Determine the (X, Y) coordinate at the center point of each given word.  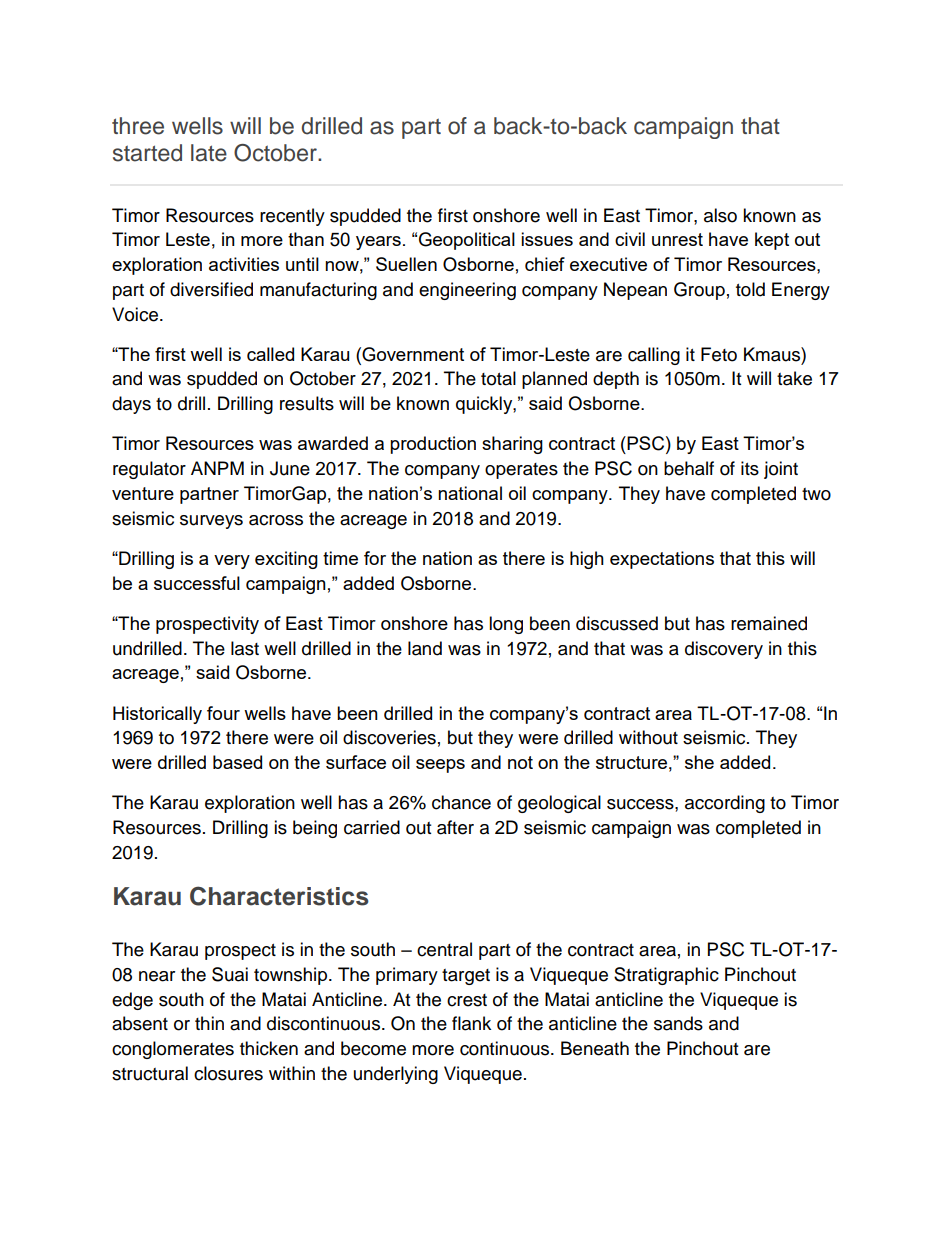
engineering (467, 291)
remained (769, 623)
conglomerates (173, 1050)
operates (521, 471)
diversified (211, 289)
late (209, 153)
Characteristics (279, 896)
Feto (719, 354)
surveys (211, 522)
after (455, 827)
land (425, 648)
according (725, 804)
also (720, 215)
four (223, 713)
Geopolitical (467, 241)
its (750, 468)
